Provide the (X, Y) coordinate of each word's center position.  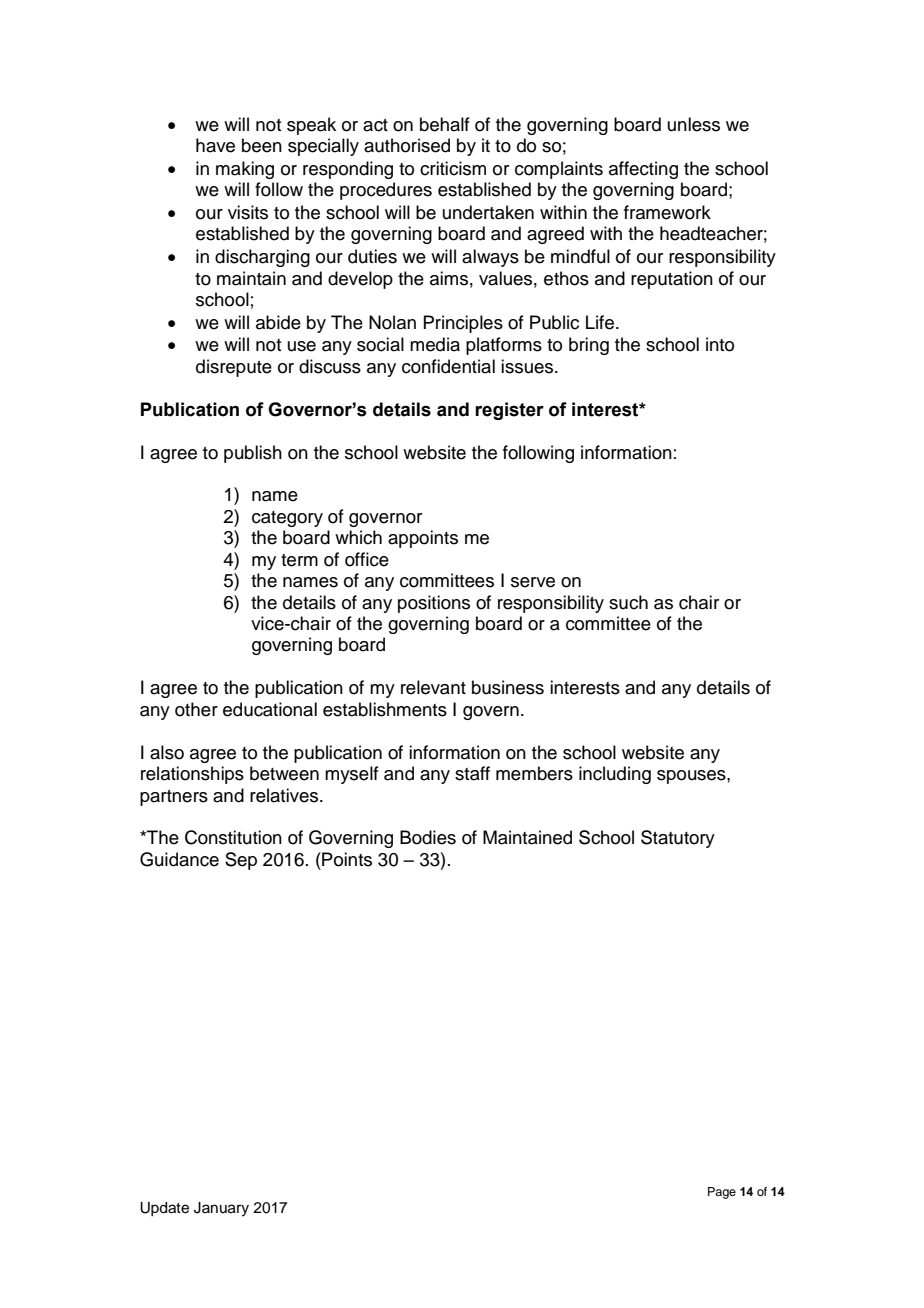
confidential (448, 366)
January (221, 1209)
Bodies (428, 837)
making (245, 170)
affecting (643, 170)
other (196, 709)
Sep (241, 861)
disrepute (234, 368)
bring (589, 346)
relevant (433, 687)
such (628, 602)
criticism (453, 168)
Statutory (678, 839)
